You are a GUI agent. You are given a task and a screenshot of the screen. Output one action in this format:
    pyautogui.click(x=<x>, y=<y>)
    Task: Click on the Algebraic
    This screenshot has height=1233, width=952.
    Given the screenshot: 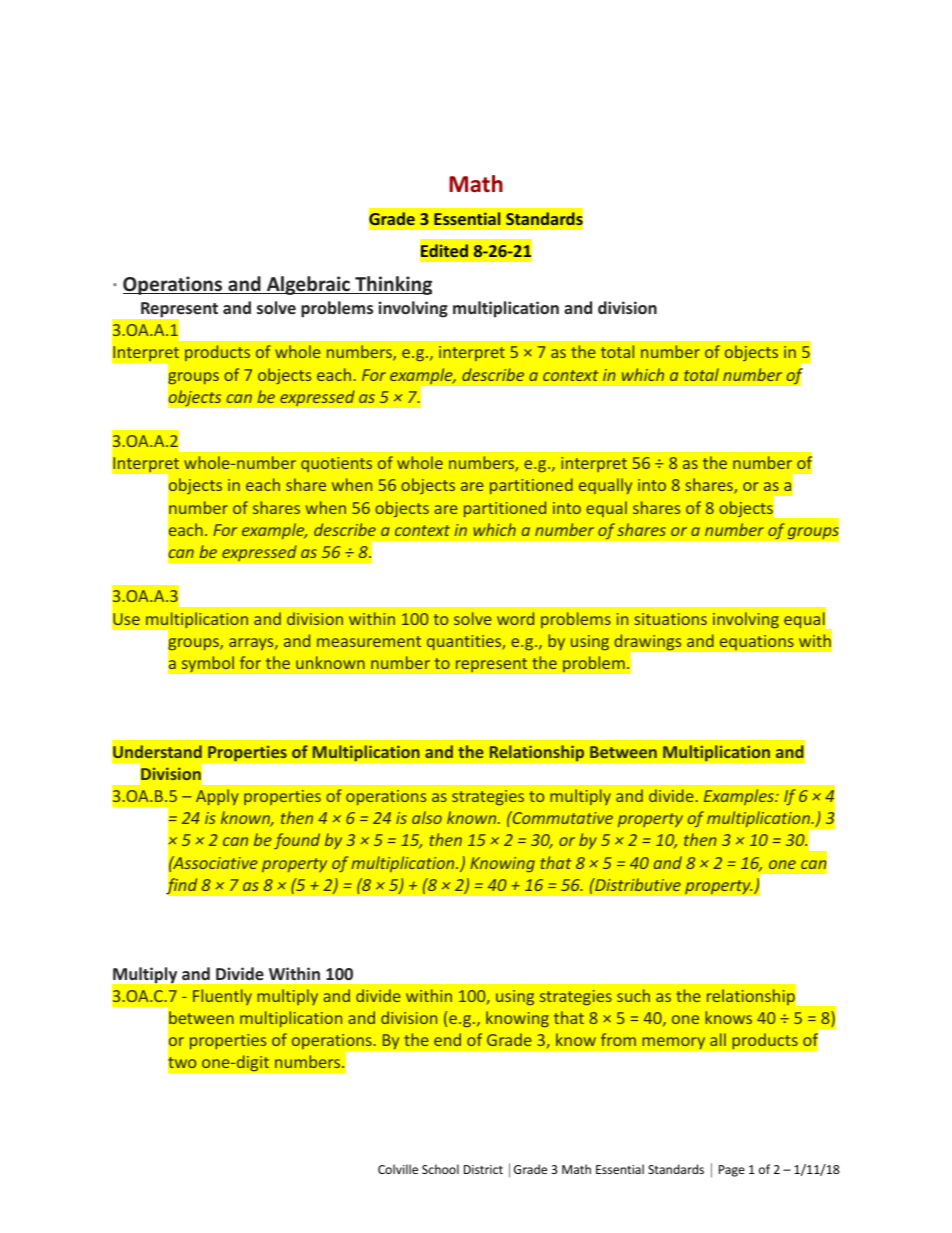 What is the action you would take?
    pyautogui.click(x=308, y=285)
